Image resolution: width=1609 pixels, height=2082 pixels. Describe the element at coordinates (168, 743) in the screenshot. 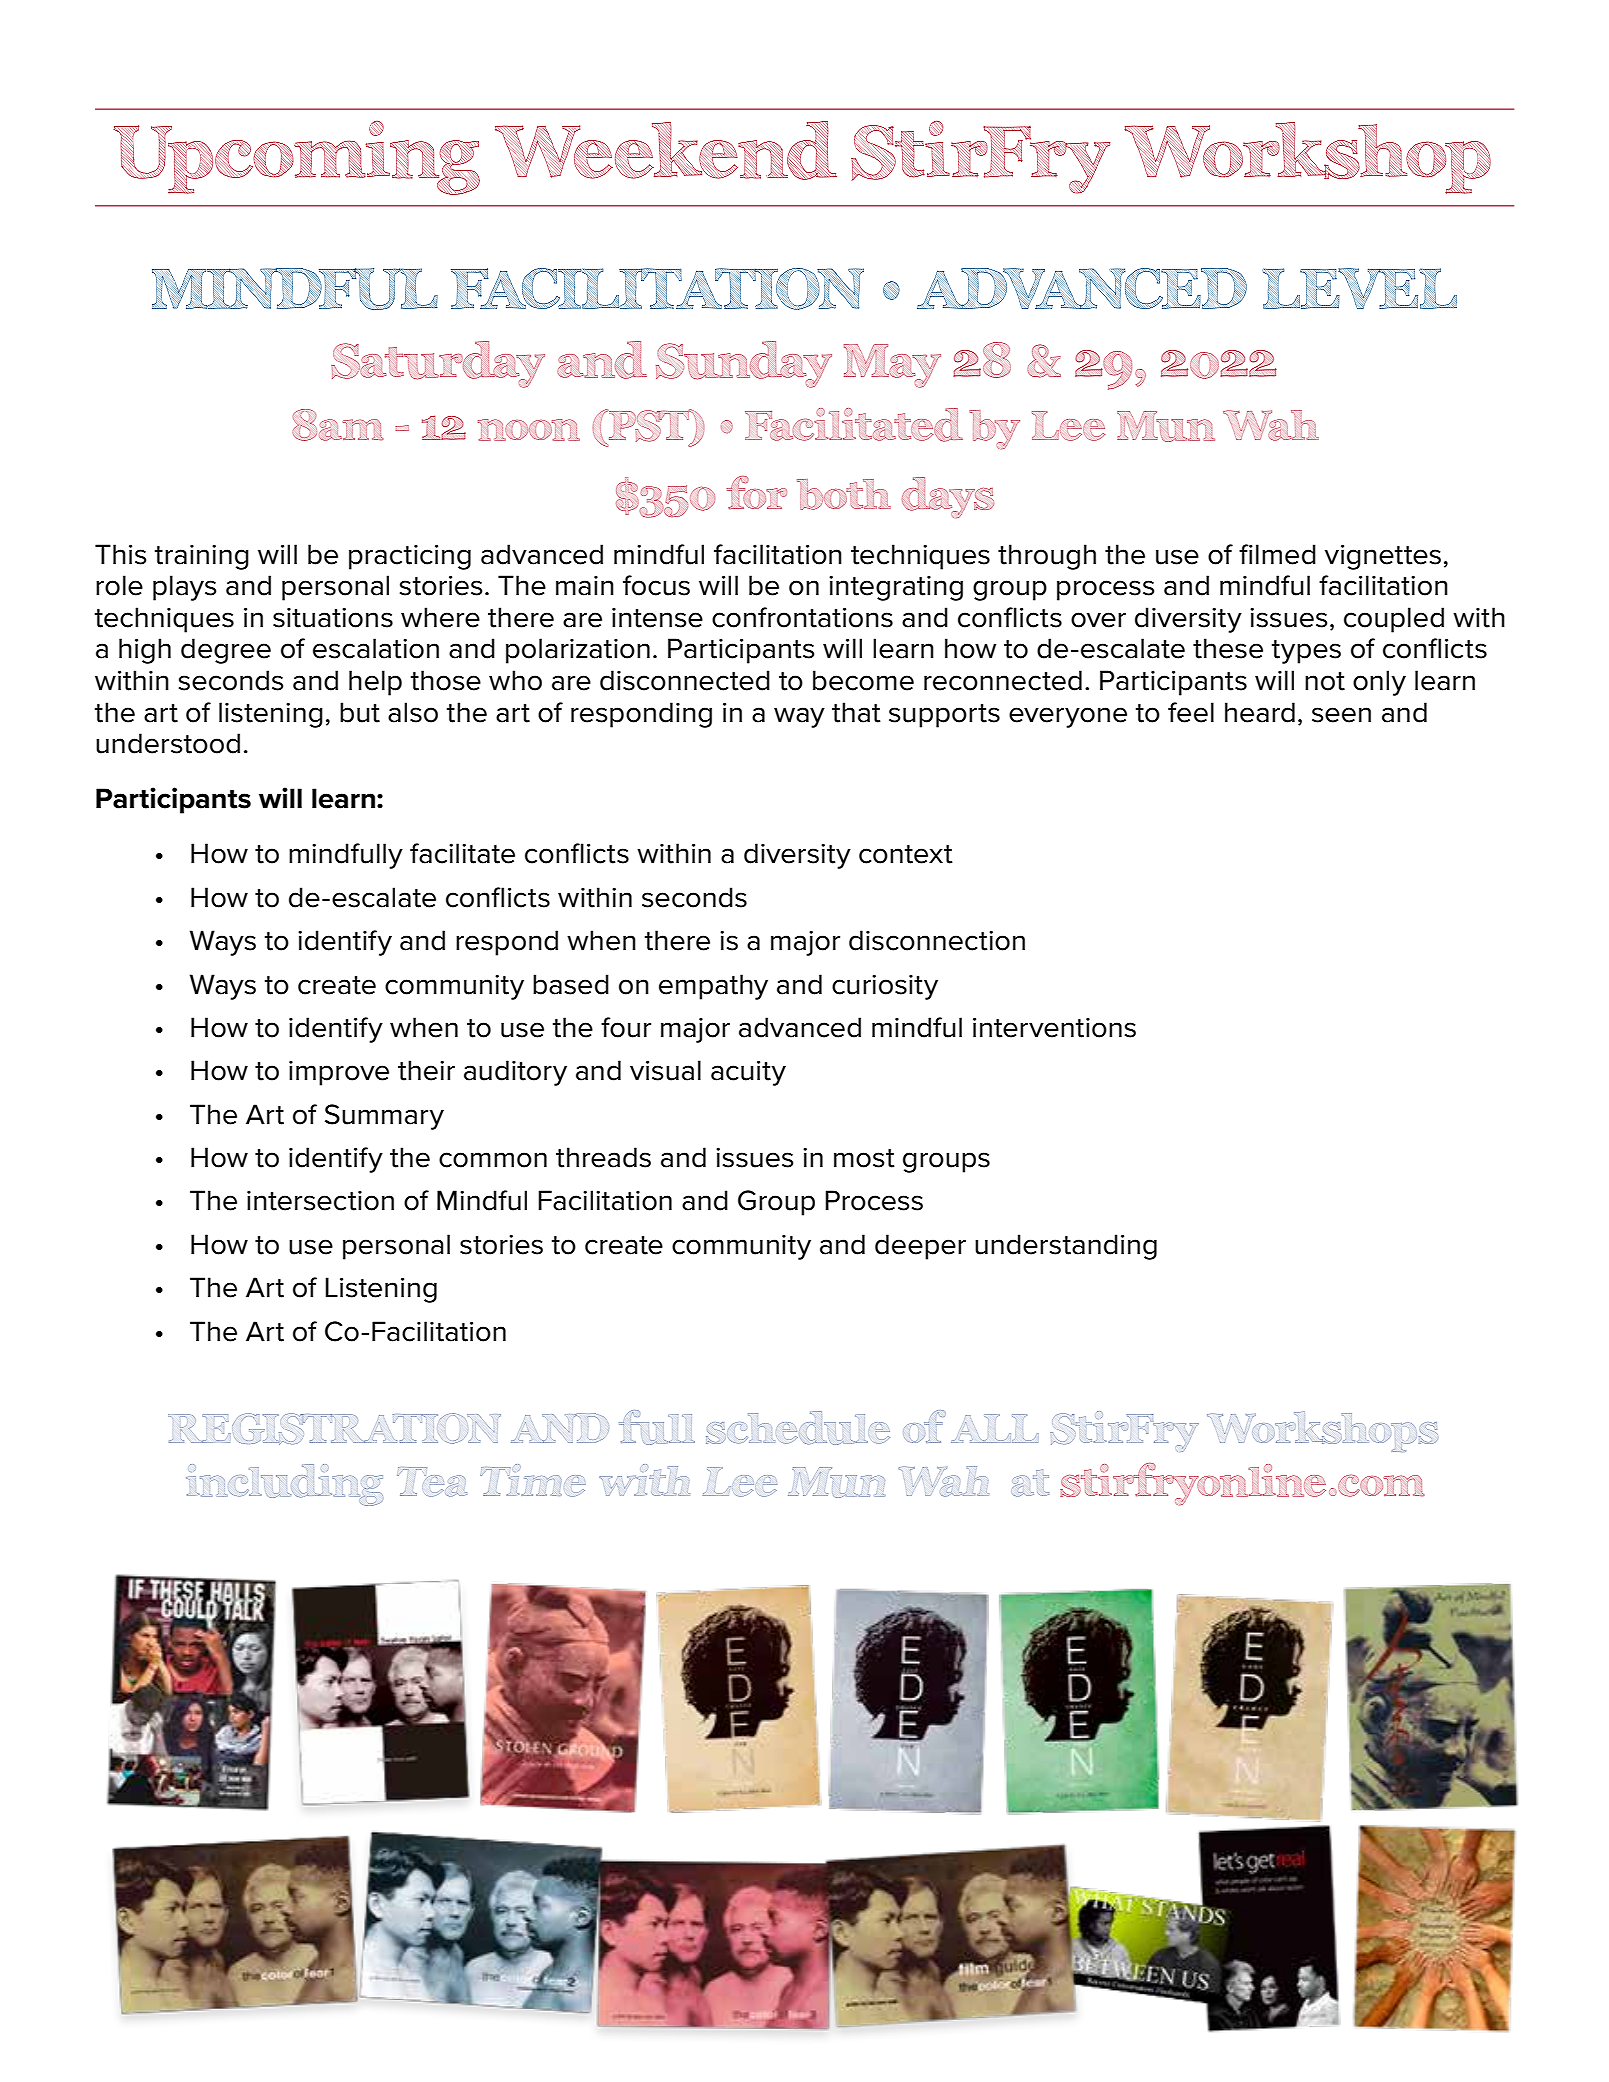

I see `understood` at that location.
